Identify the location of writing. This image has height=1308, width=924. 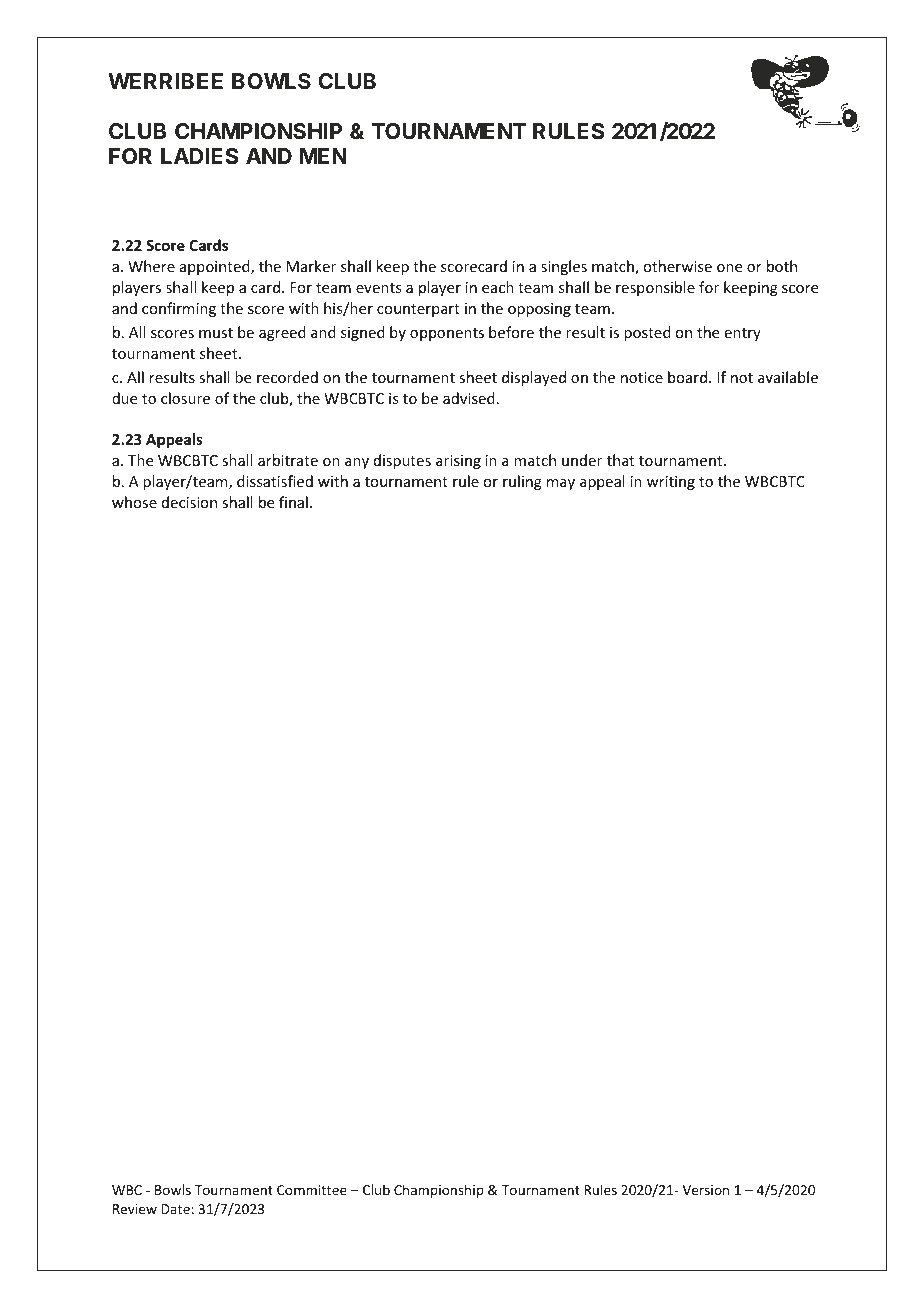
(671, 483).
